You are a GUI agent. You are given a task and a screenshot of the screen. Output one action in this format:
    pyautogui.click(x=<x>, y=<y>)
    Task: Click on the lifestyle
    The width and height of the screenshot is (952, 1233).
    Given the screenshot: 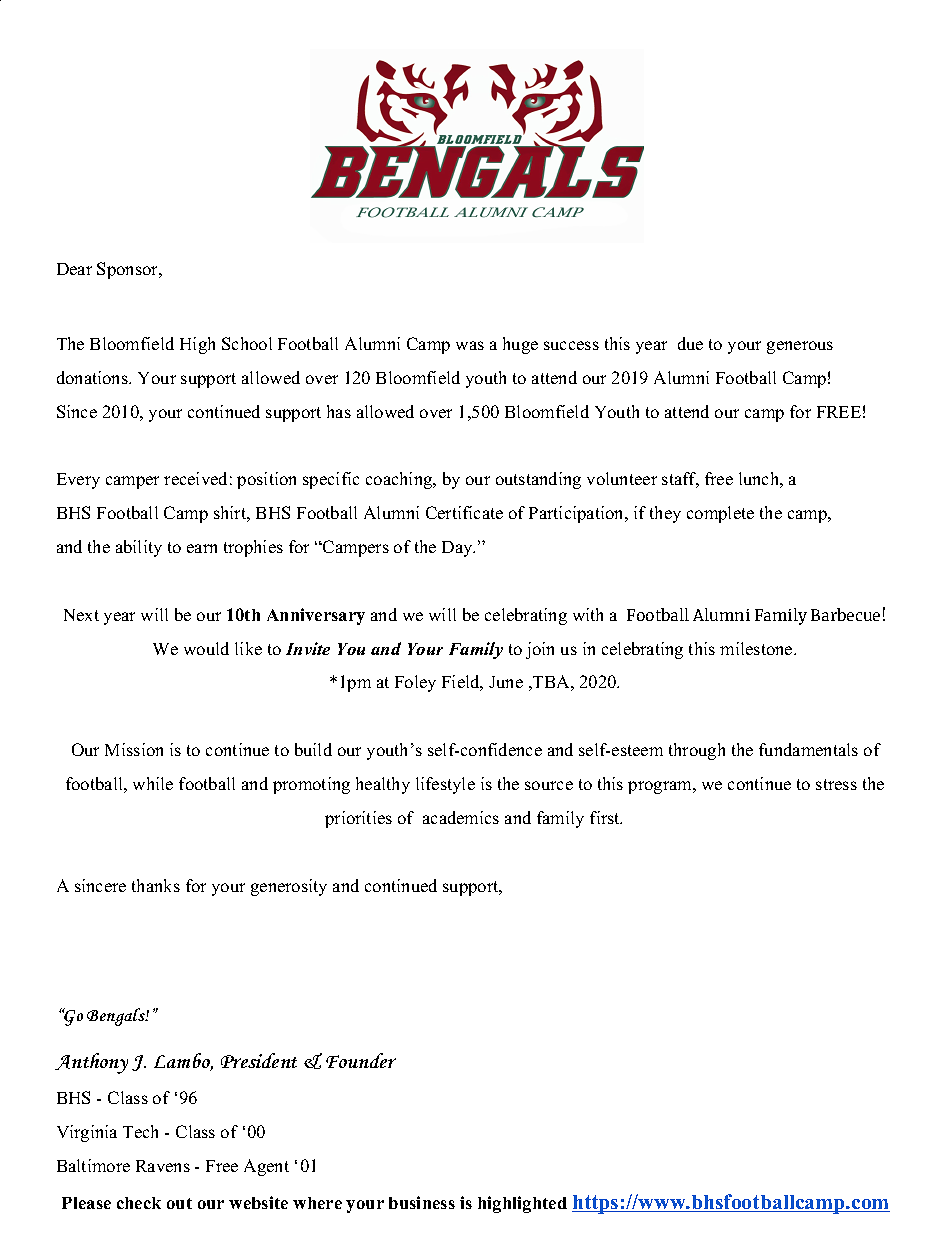 What is the action you would take?
    pyautogui.click(x=445, y=785)
